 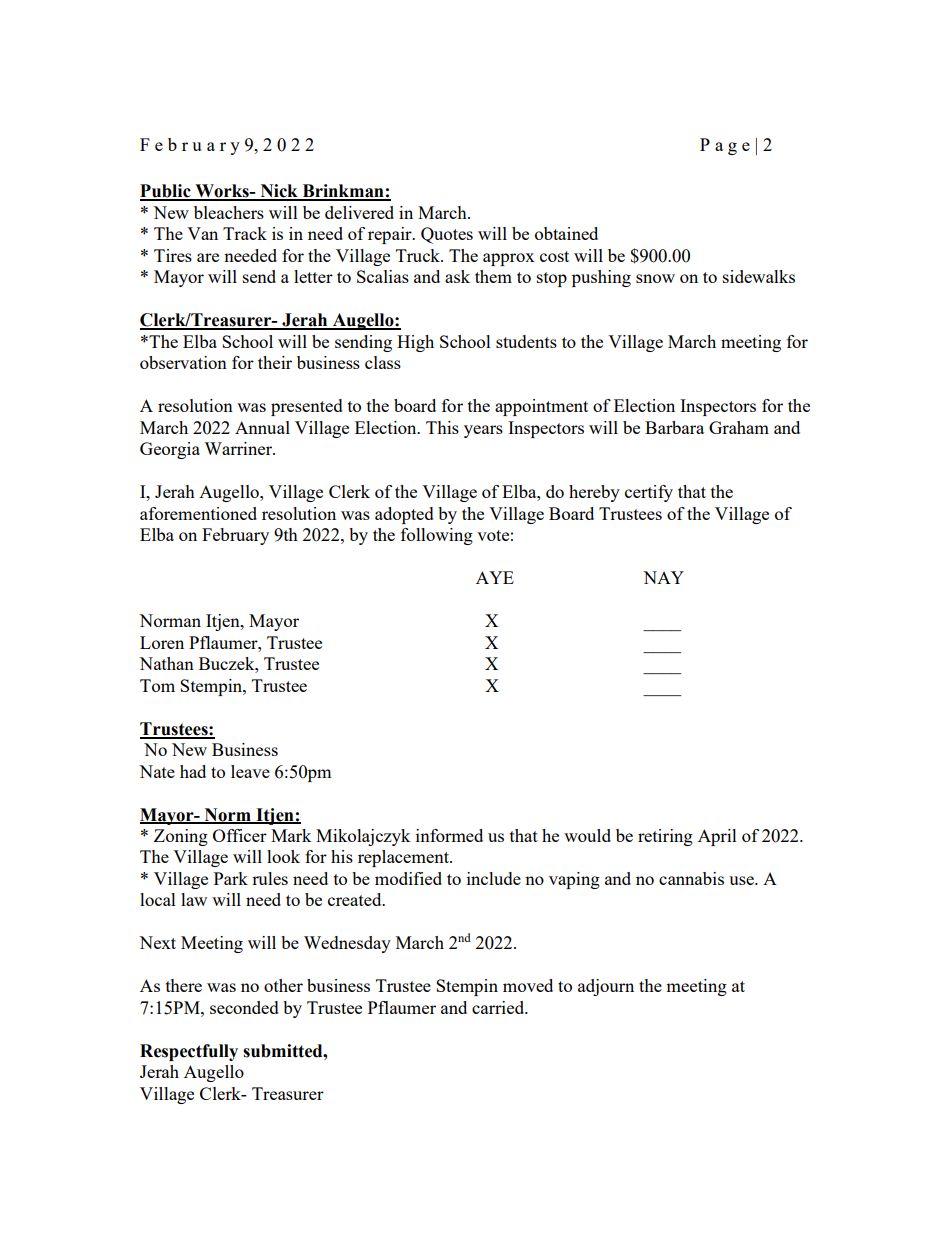 What do you see at coordinates (229, 212) in the screenshot?
I see `bleachers` at bounding box center [229, 212].
